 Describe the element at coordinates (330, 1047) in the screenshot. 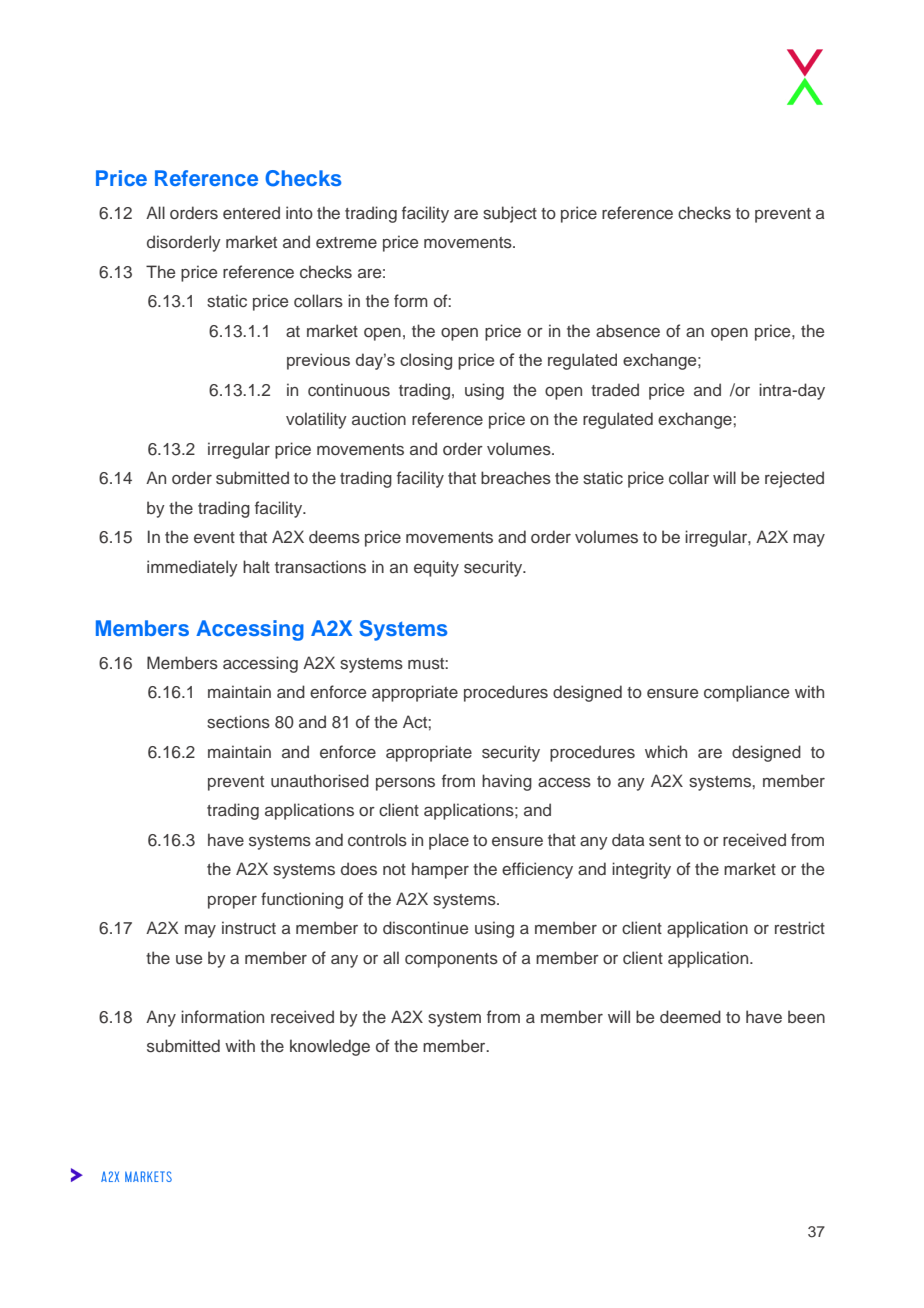

I see `knowledge` at that location.
